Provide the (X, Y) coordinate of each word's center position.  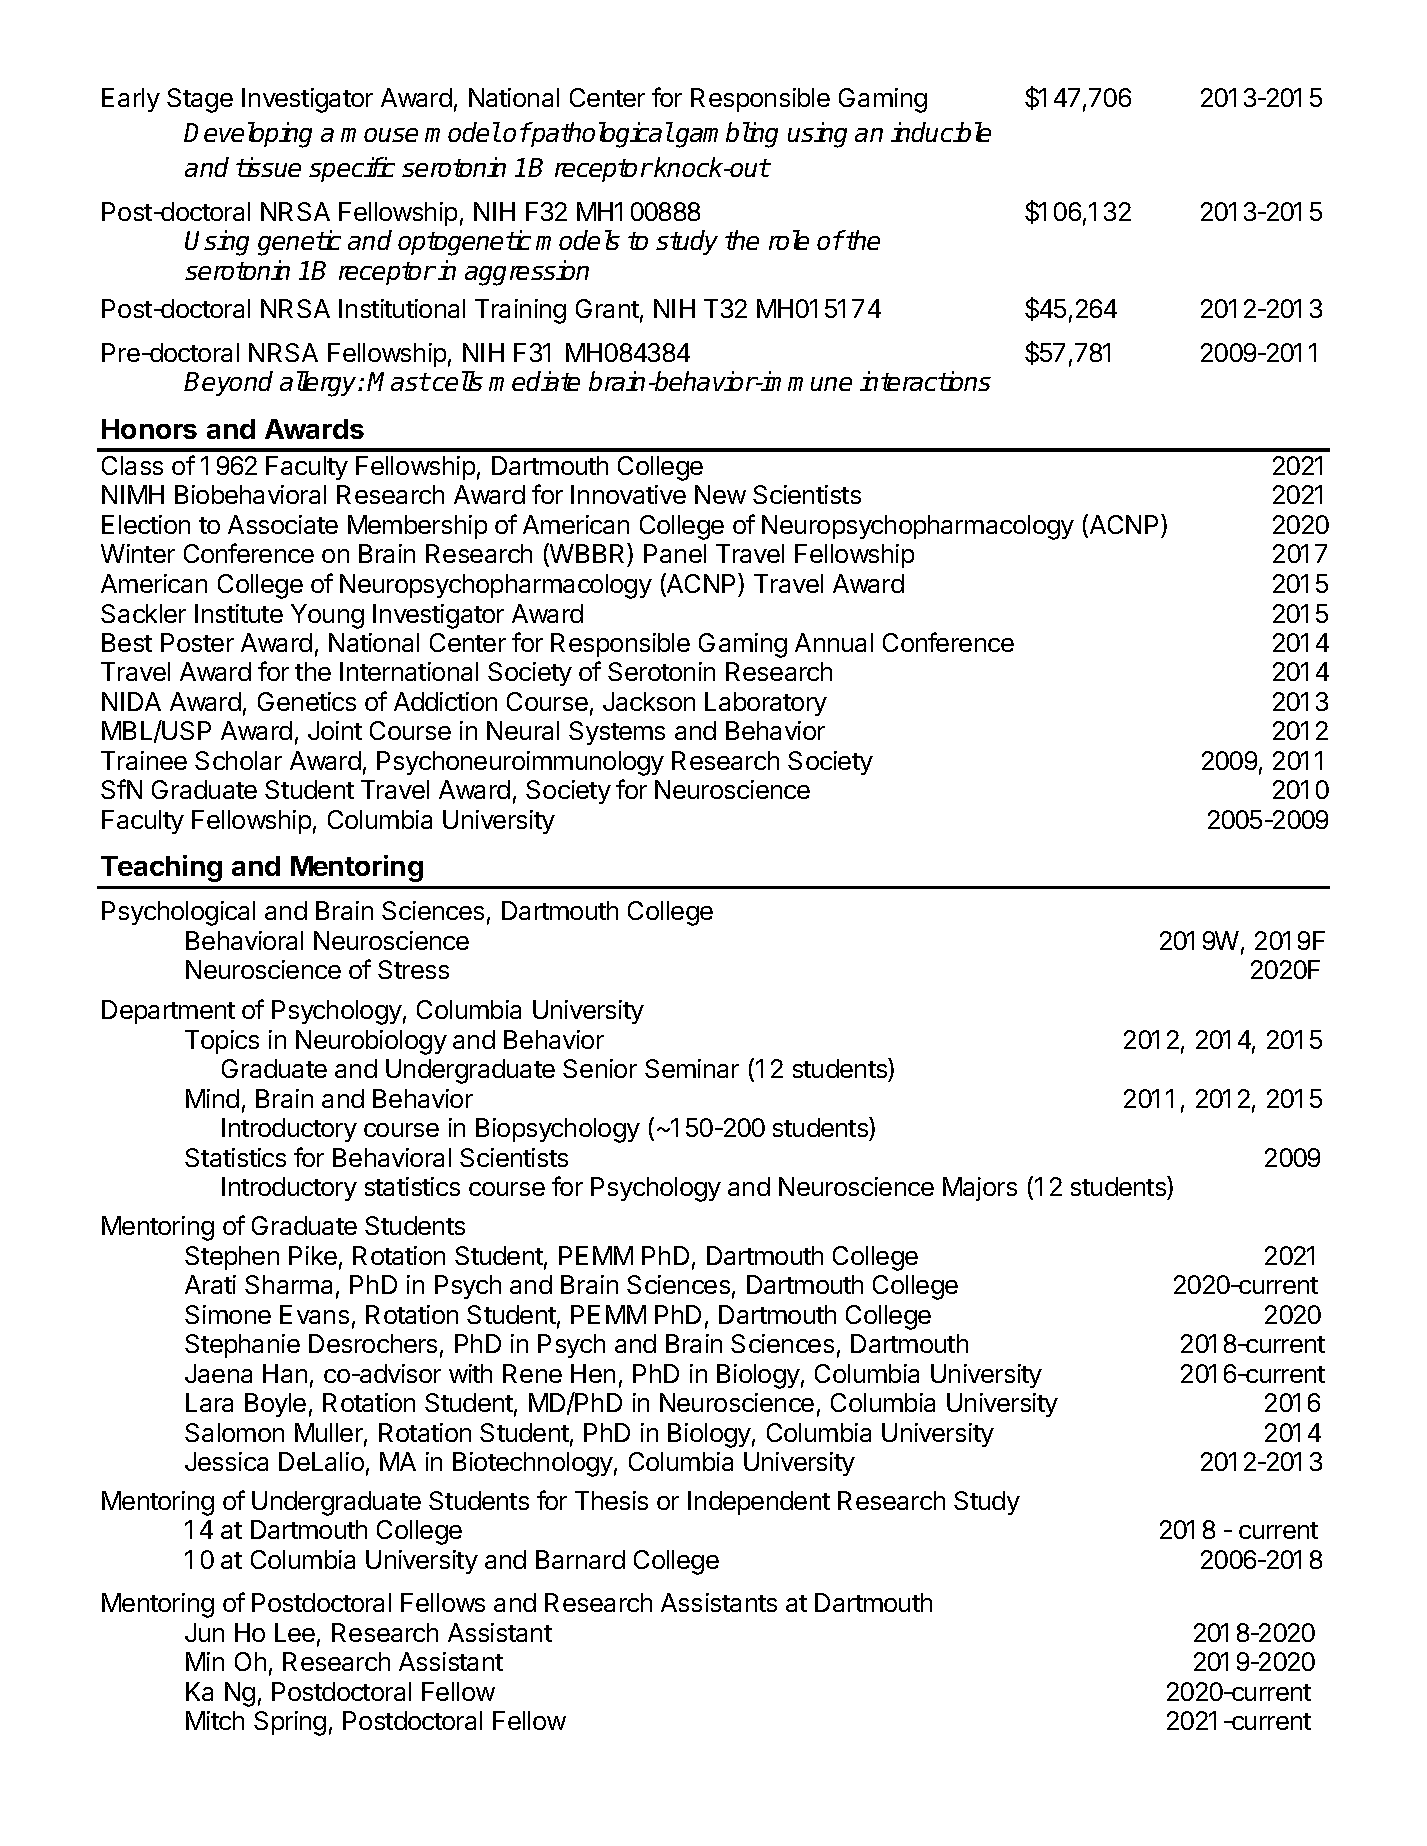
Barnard (580, 1559)
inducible (941, 132)
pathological (601, 135)
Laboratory (766, 704)
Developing (248, 135)
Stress (413, 969)
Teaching (161, 868)
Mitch (215, 1720)
